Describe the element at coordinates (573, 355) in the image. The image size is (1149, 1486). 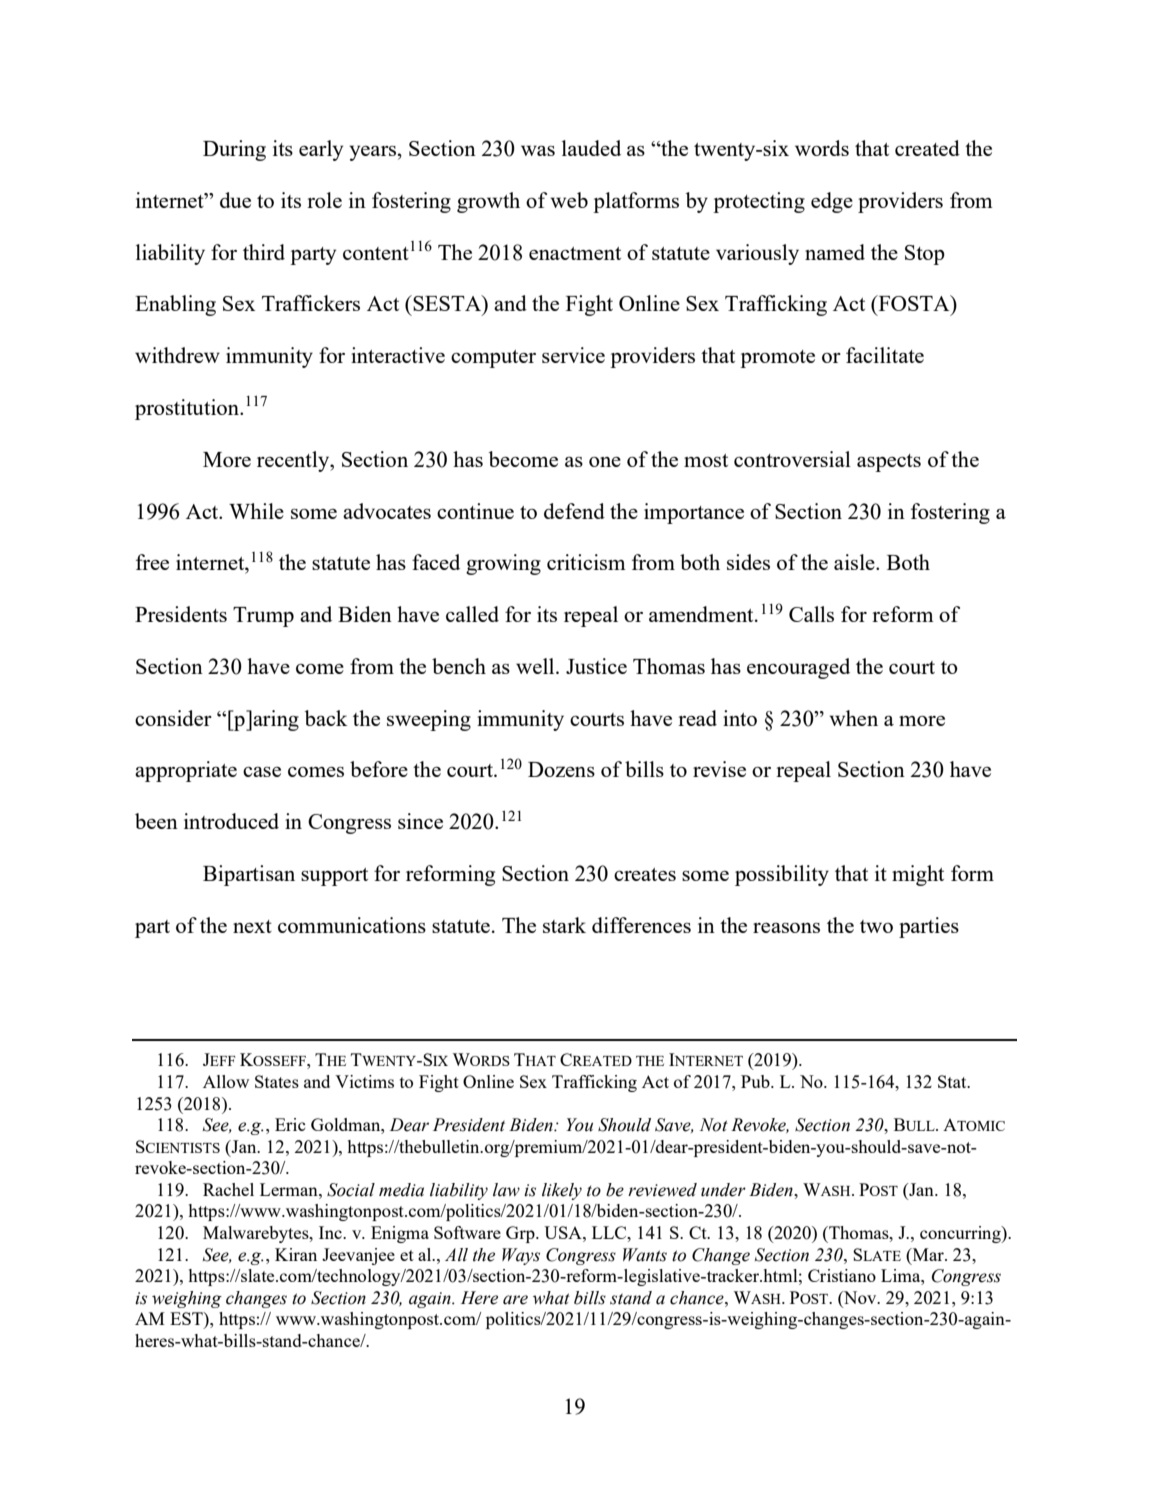
I see `service` at that location.
